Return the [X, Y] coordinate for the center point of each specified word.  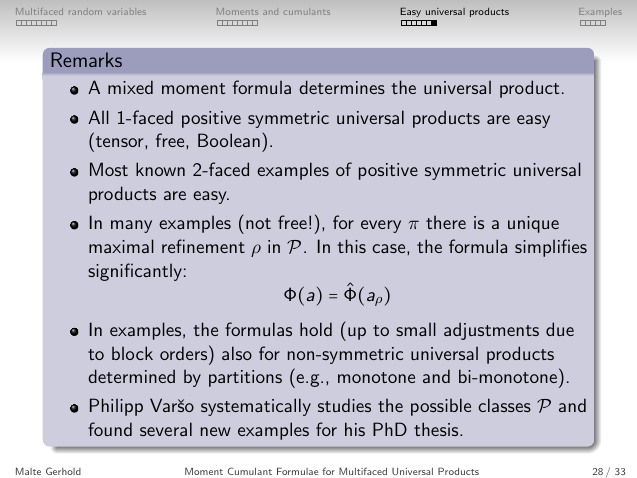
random [85, 12]
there [446, 222]
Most [109, 169]
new [216, 431]
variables [126, 12]
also [237, 353]
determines [342, 87]
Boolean [229, 140]
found [110, 429]
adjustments [491, 331]
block [132, 353]
